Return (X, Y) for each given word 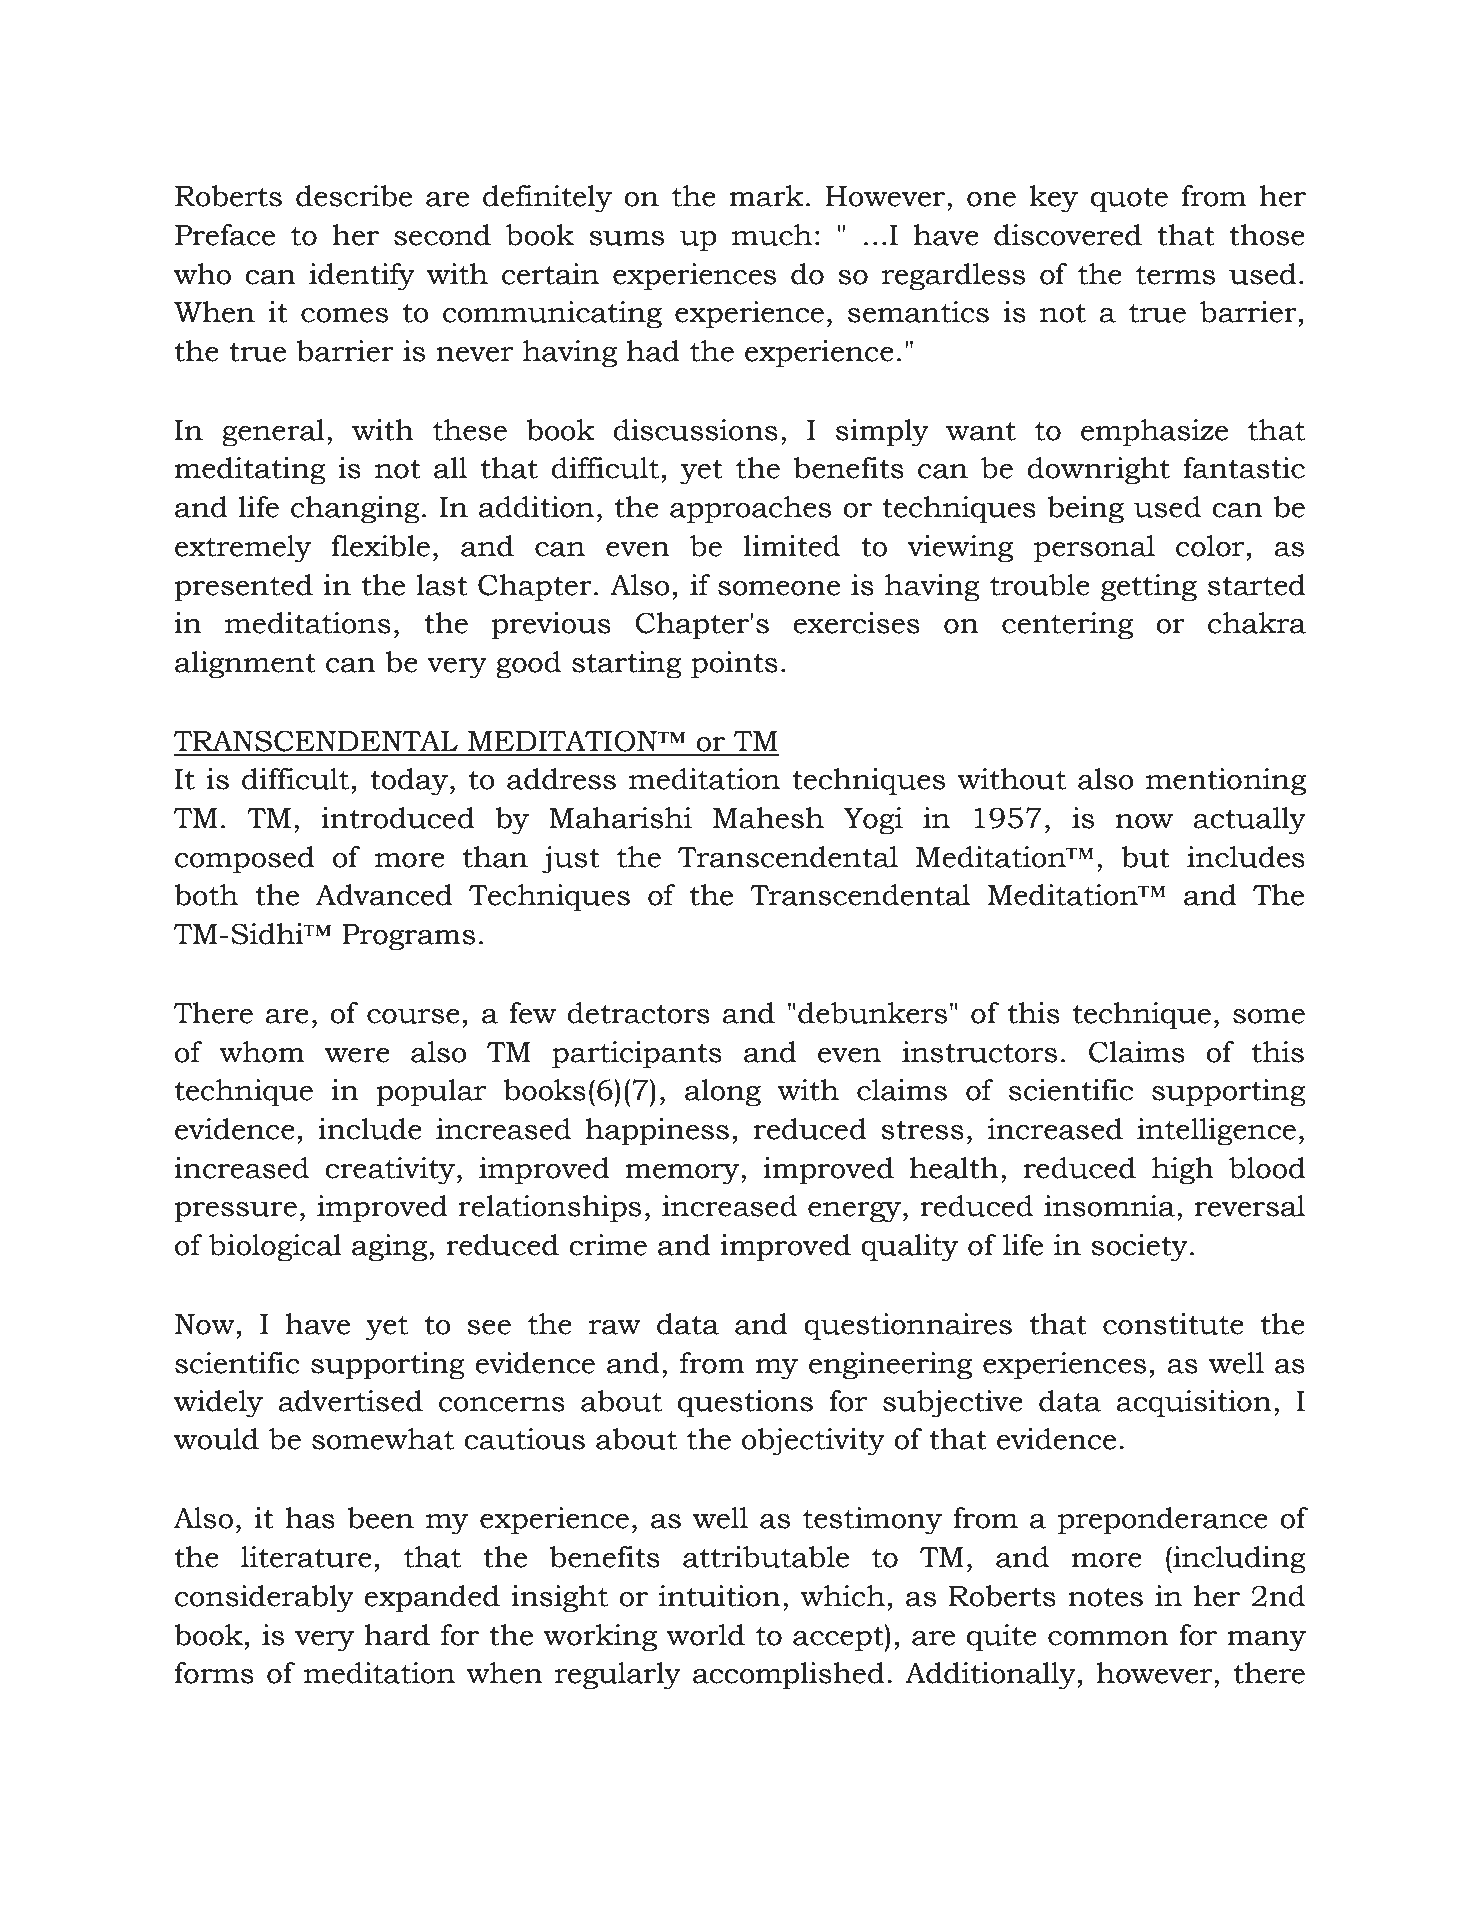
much (772, 235)
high (1183, 1171)
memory (683, 1174)
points (734, 665)
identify (362, 277)
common (1108, 1638)
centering (1067, 626)
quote (1129, 200)
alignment (245, 665)
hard (397, 1635)
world (705, 1635)
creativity (390, 1171)
